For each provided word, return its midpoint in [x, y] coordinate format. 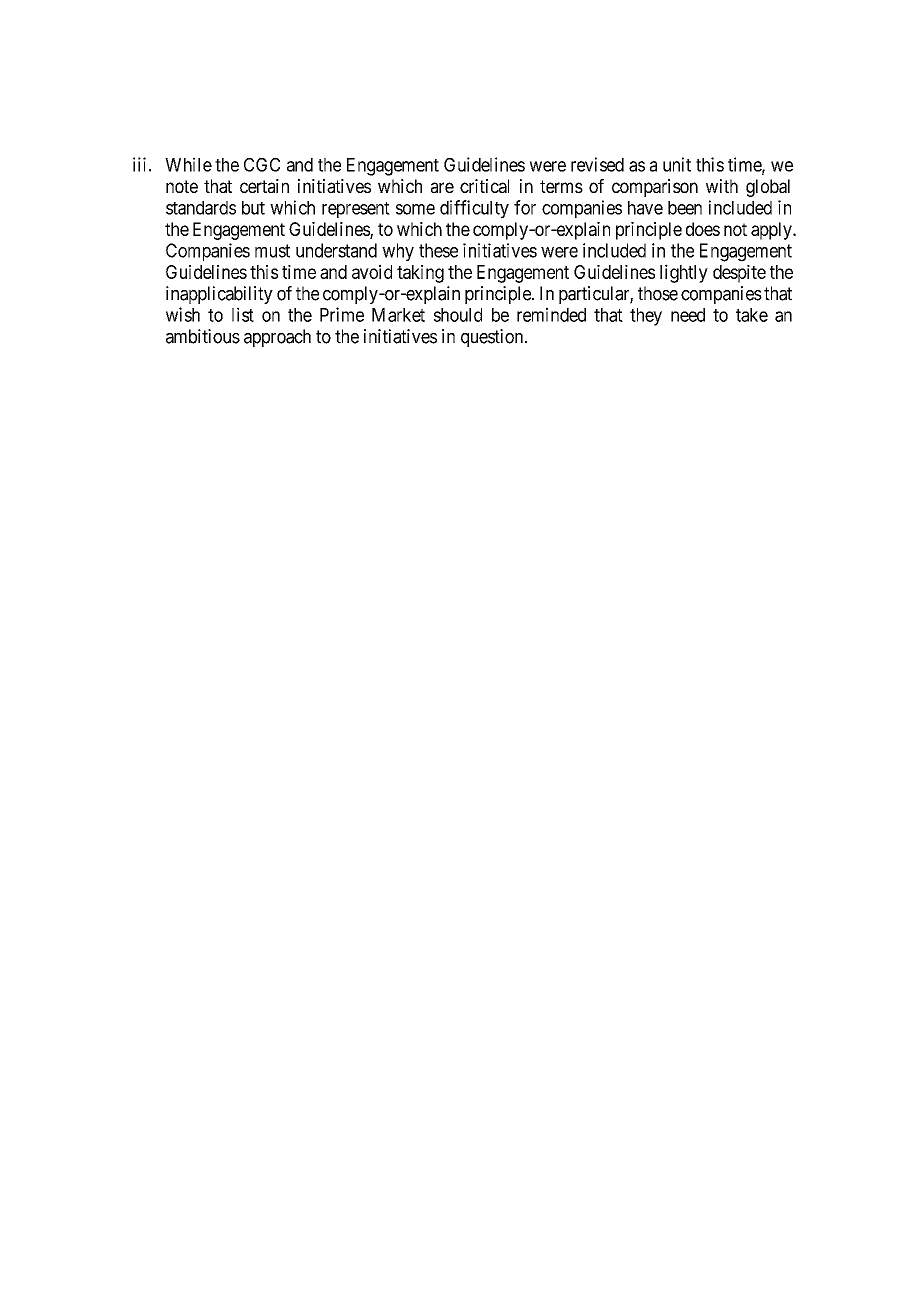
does [703, 229]
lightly [684, 273]
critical [484, 186]
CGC [262, 165]
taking [420, 274]
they [646, 317]
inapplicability [219, 295]
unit [677, 164]
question [493, 338]
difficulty [474, 209]
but [253, 208]
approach [277, 338]
